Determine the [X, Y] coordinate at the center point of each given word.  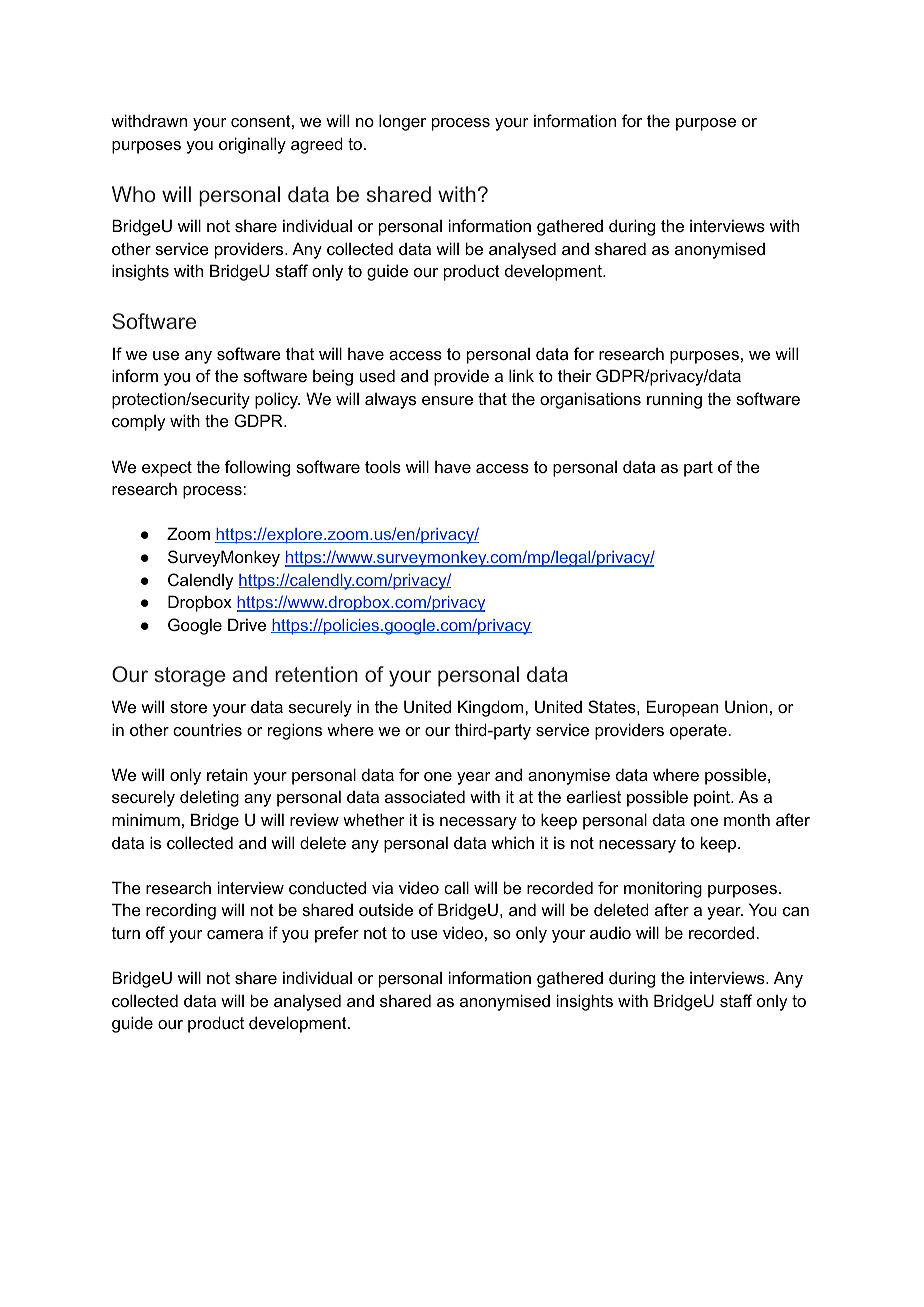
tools [383, 466]
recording [181, 911]
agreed [317, 145]
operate [699, 732]
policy [277, 400]
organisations [590, 400]
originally [252, 145]
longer [402, 122]
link [521, 375]
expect [167, 469]
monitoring [663, 889]
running [674, 400]
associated [425, 796]
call [456, 887]
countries [207, 729]
